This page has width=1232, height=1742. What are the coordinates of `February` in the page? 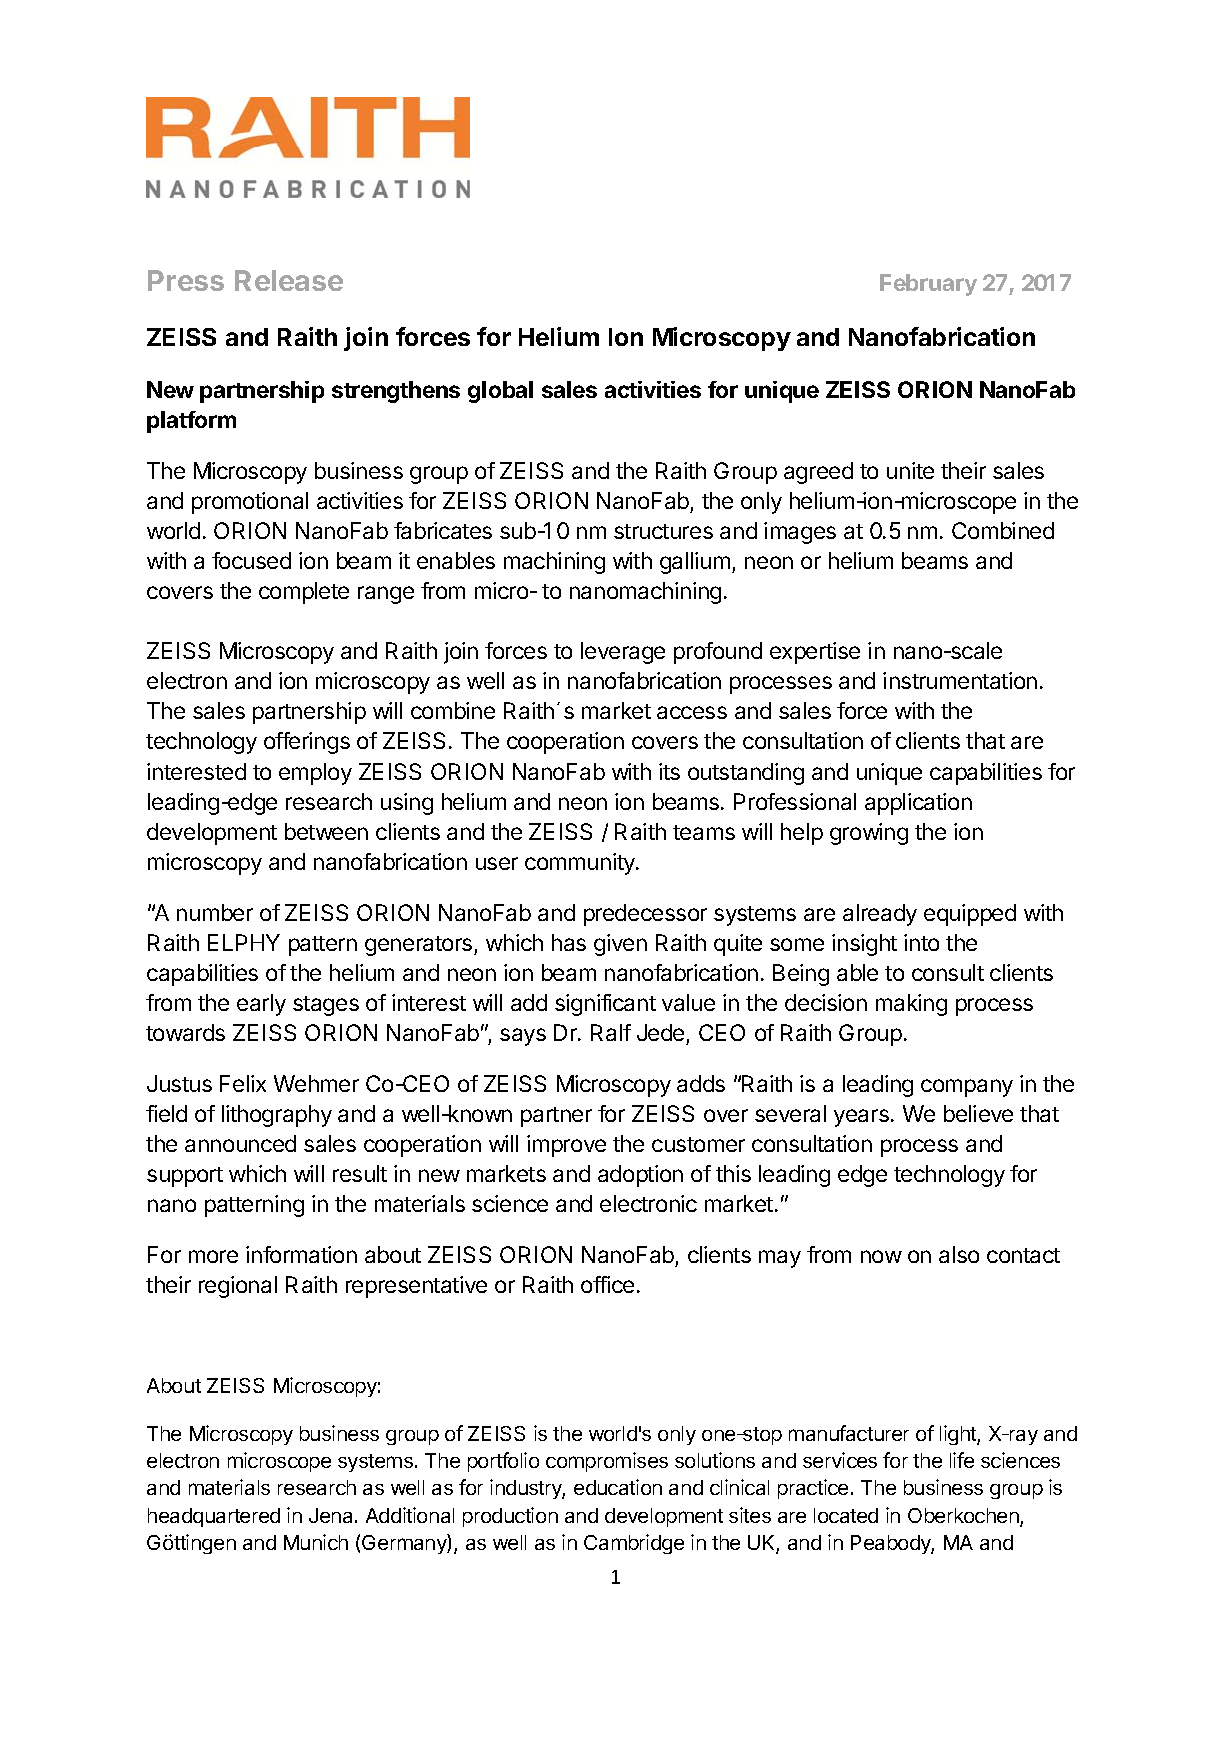 It's located at (928, 285).
